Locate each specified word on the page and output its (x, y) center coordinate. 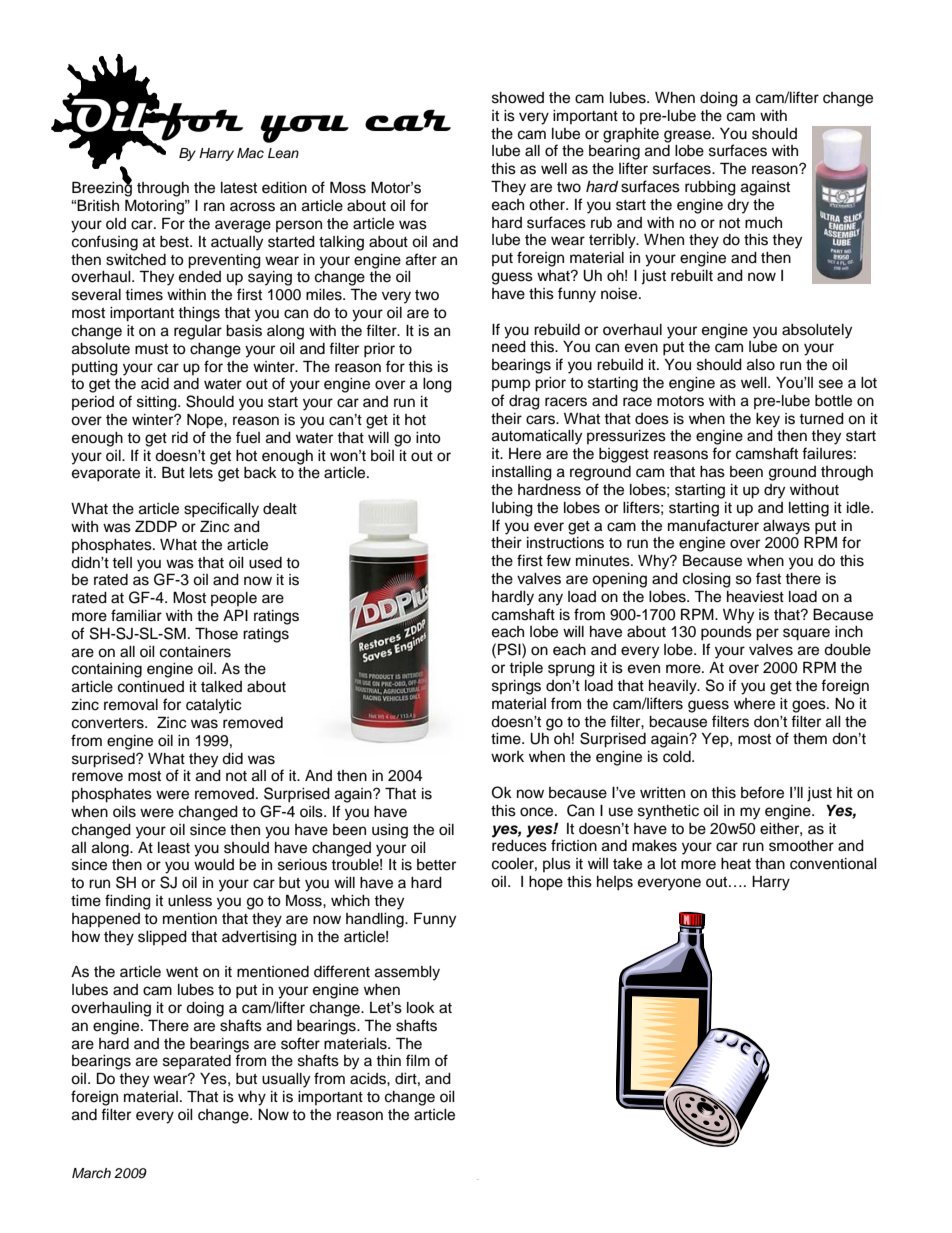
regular (198, 332)
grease (688, 136)
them (810, 739)
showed (518, 98)
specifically (221, 510)
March (91, 1173)
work (507, 757)
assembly (407, 973)
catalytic (214, 706)
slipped (162, 938)
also (761, 365)
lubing (512, 509)
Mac (250, 153)
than (770, 864)
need (509, 347)
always (786, 527)
